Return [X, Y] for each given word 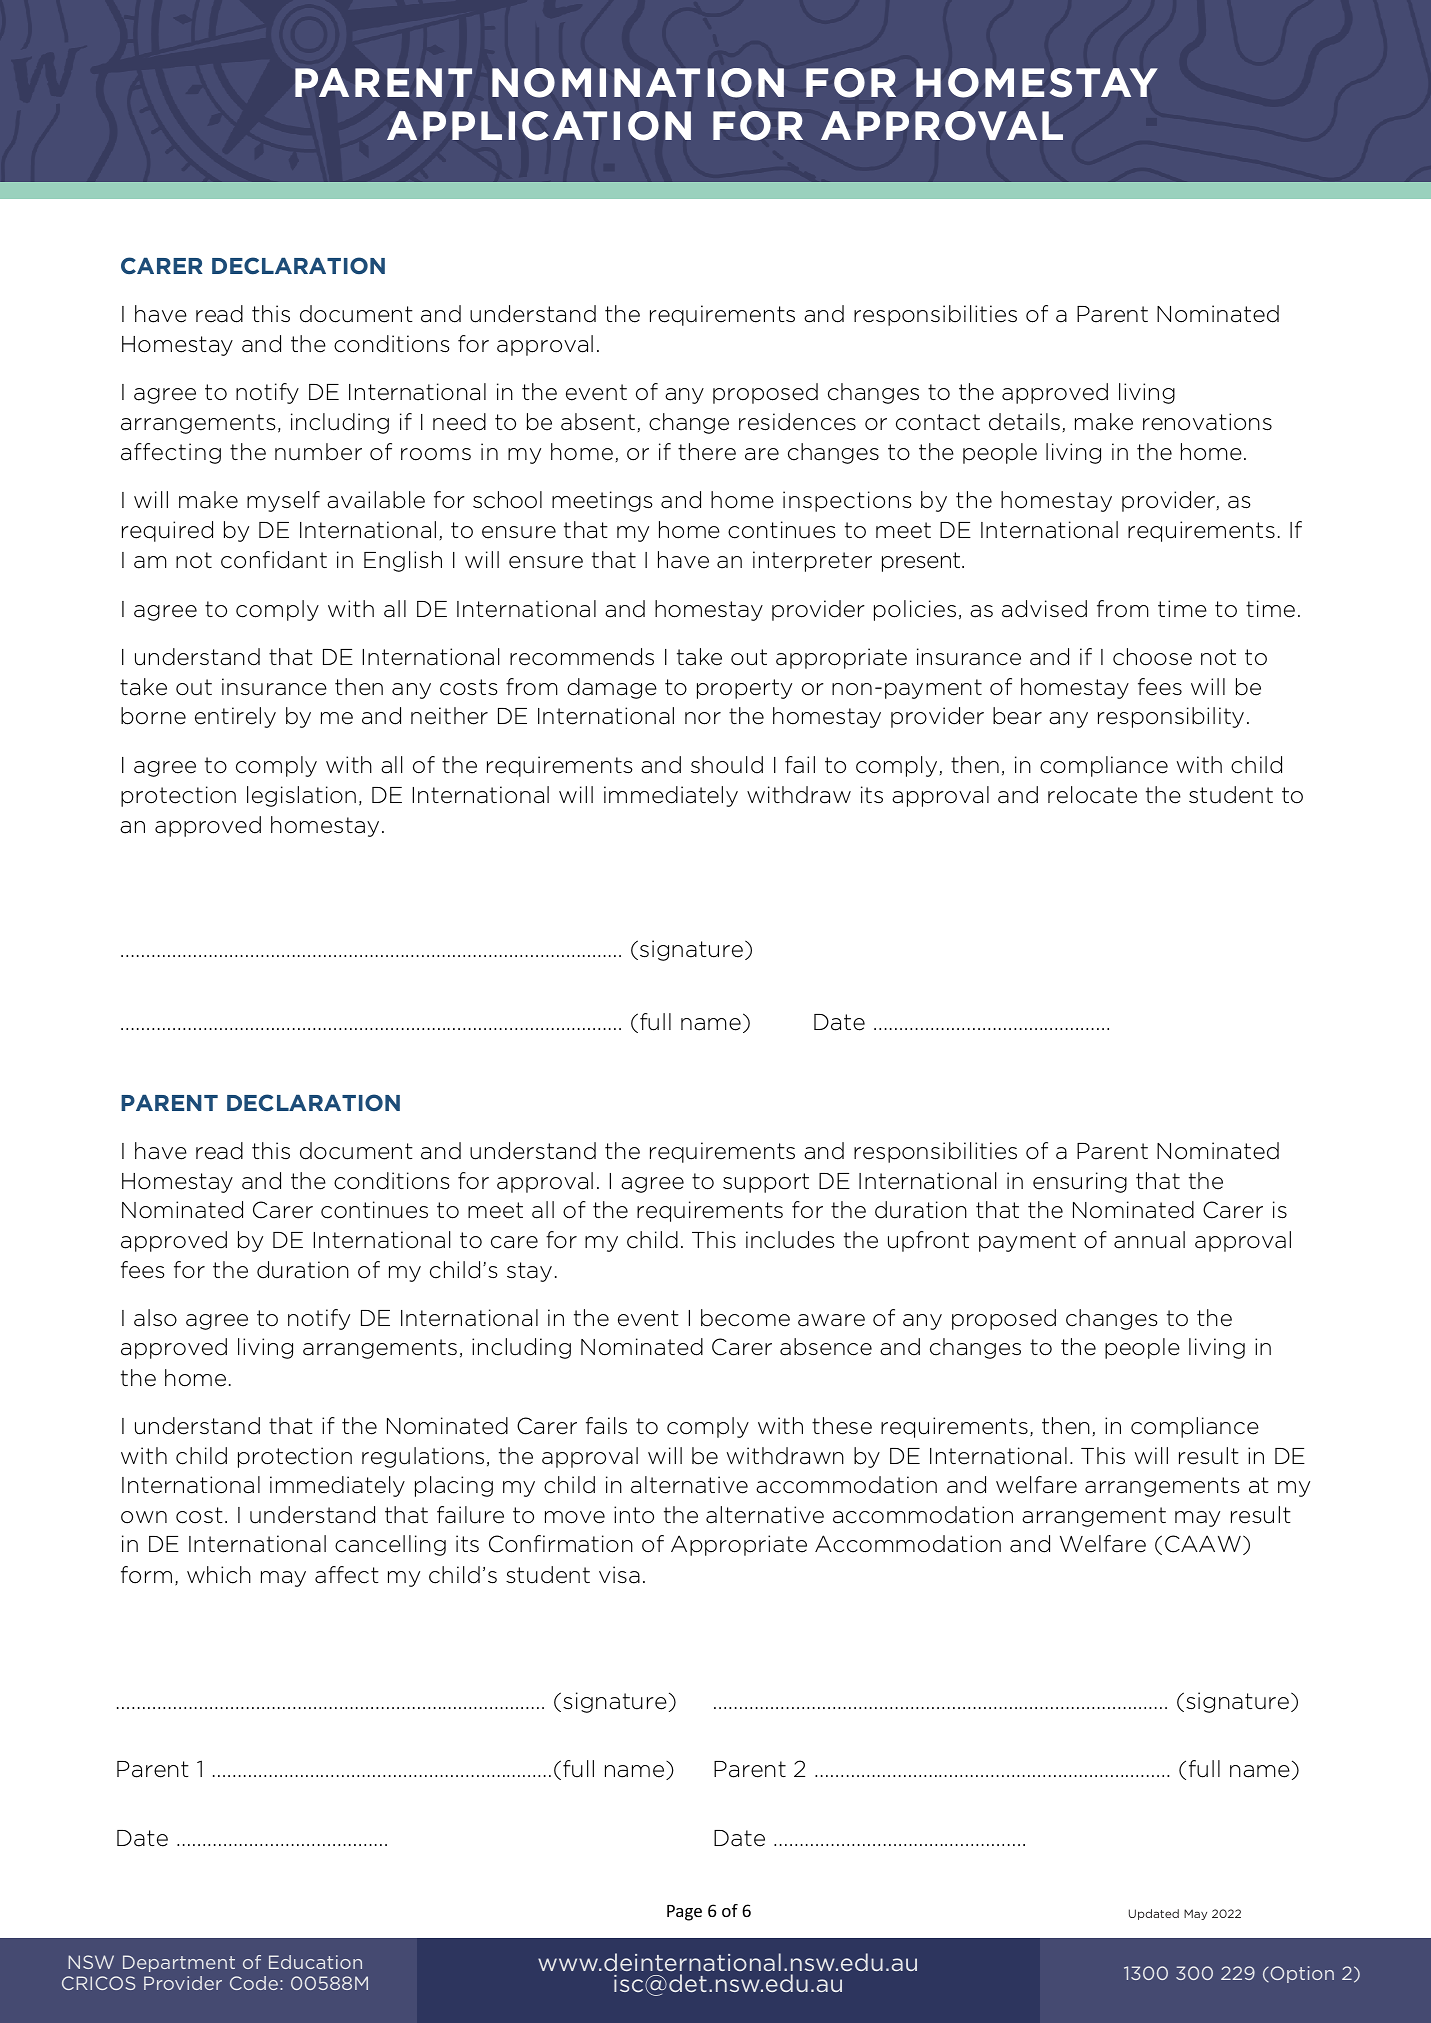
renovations [1207, 422]
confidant [274, 560]
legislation [301, 796]
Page [684, 1913]
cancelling [390, 1545]
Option [1301, 1974]
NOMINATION [638, 83]
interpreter [812, 561]
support [766, 1183]
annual [1149, 1240]
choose [1152, 657]
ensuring [1080, 1182]
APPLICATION [539, 126]
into [634, 1515]
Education [315, 1962]
